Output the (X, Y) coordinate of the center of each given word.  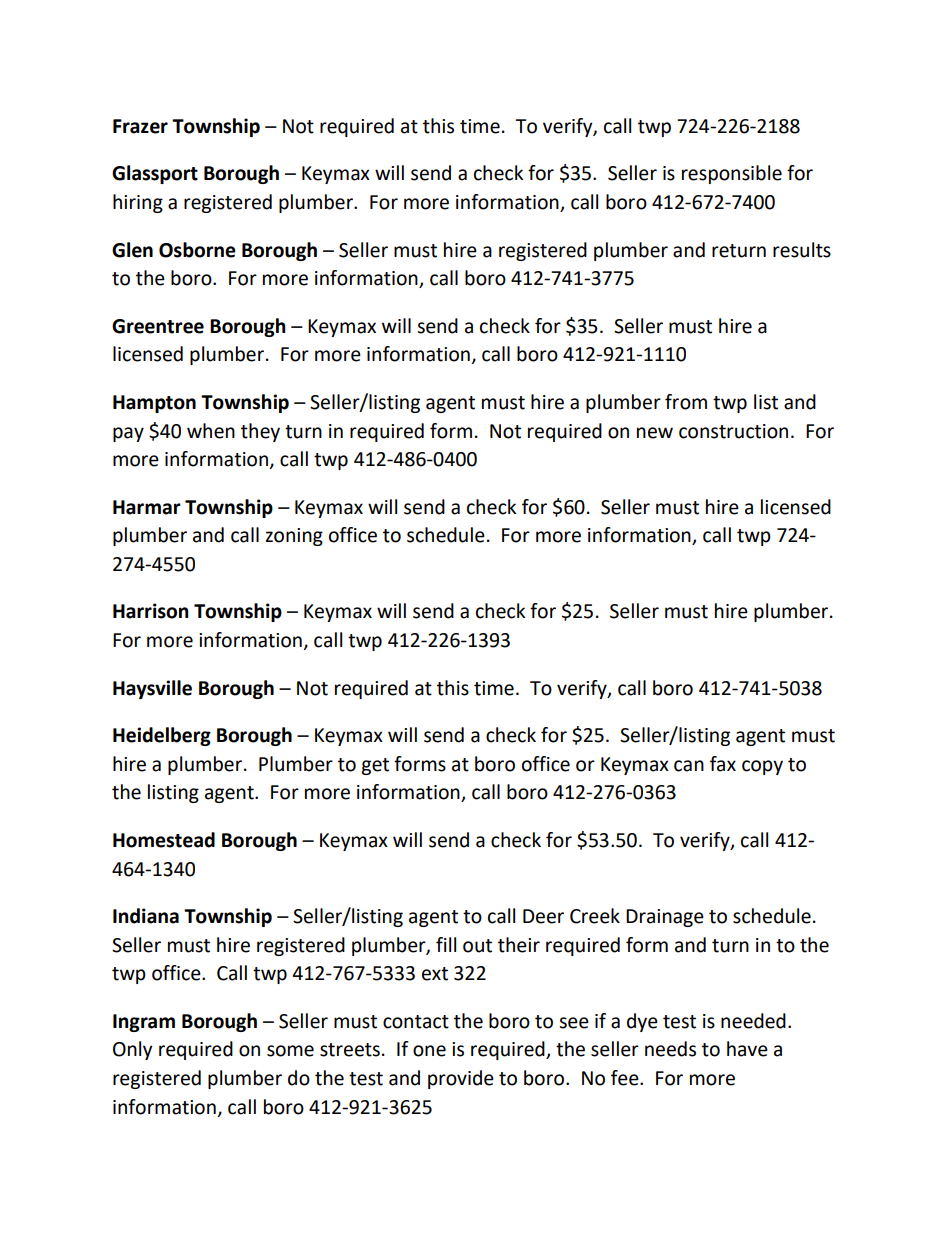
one (429, 1051)
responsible (732, 174)
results (802, 250)
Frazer (140, 126)
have (747, 1049)
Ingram (144, 1023)
